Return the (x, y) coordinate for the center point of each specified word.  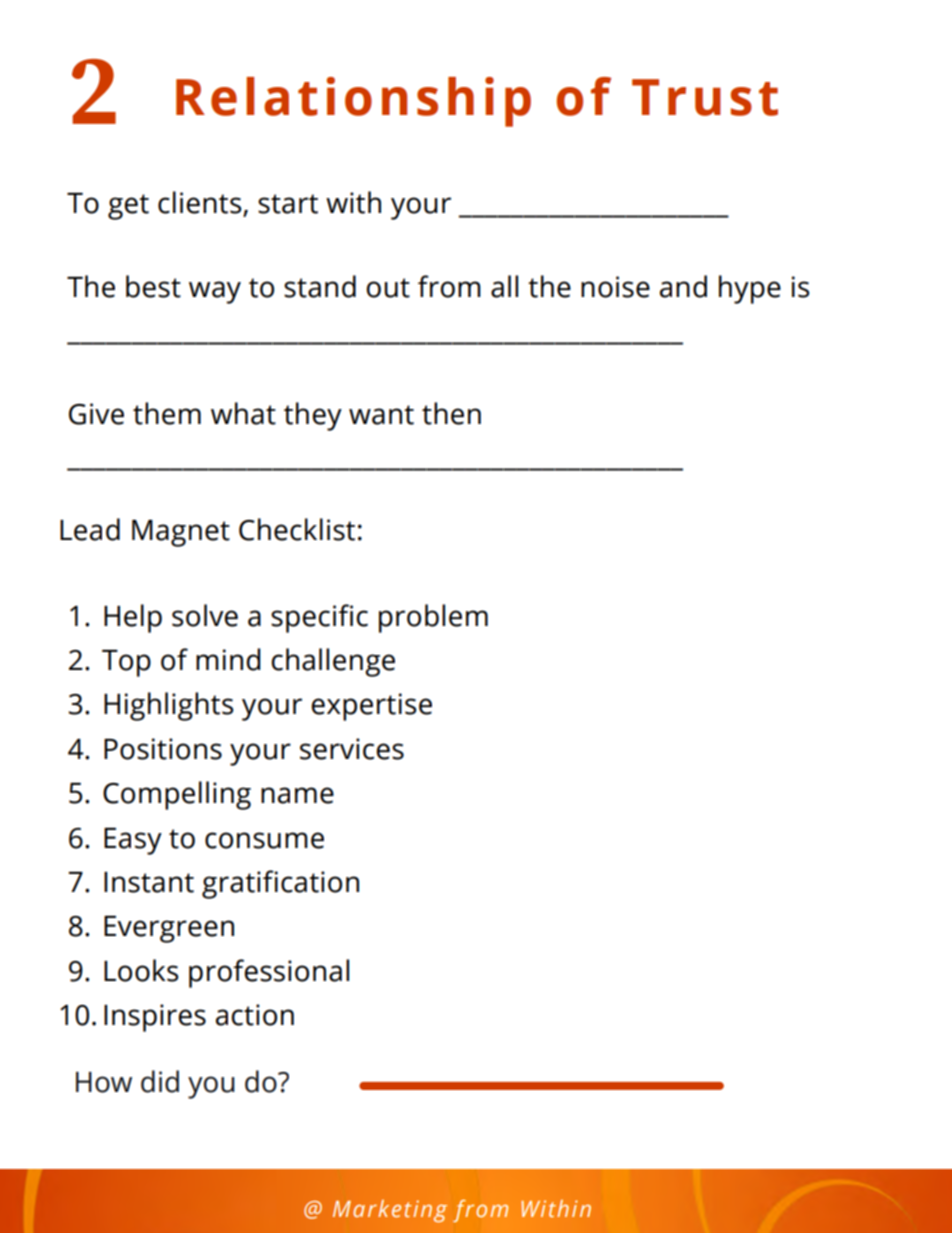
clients (201, 203)
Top (126, 663)
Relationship (353, 102)
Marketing (390, 1211)
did (160, 1081)
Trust (705, 97)
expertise (371, 707)
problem (433, 618)
